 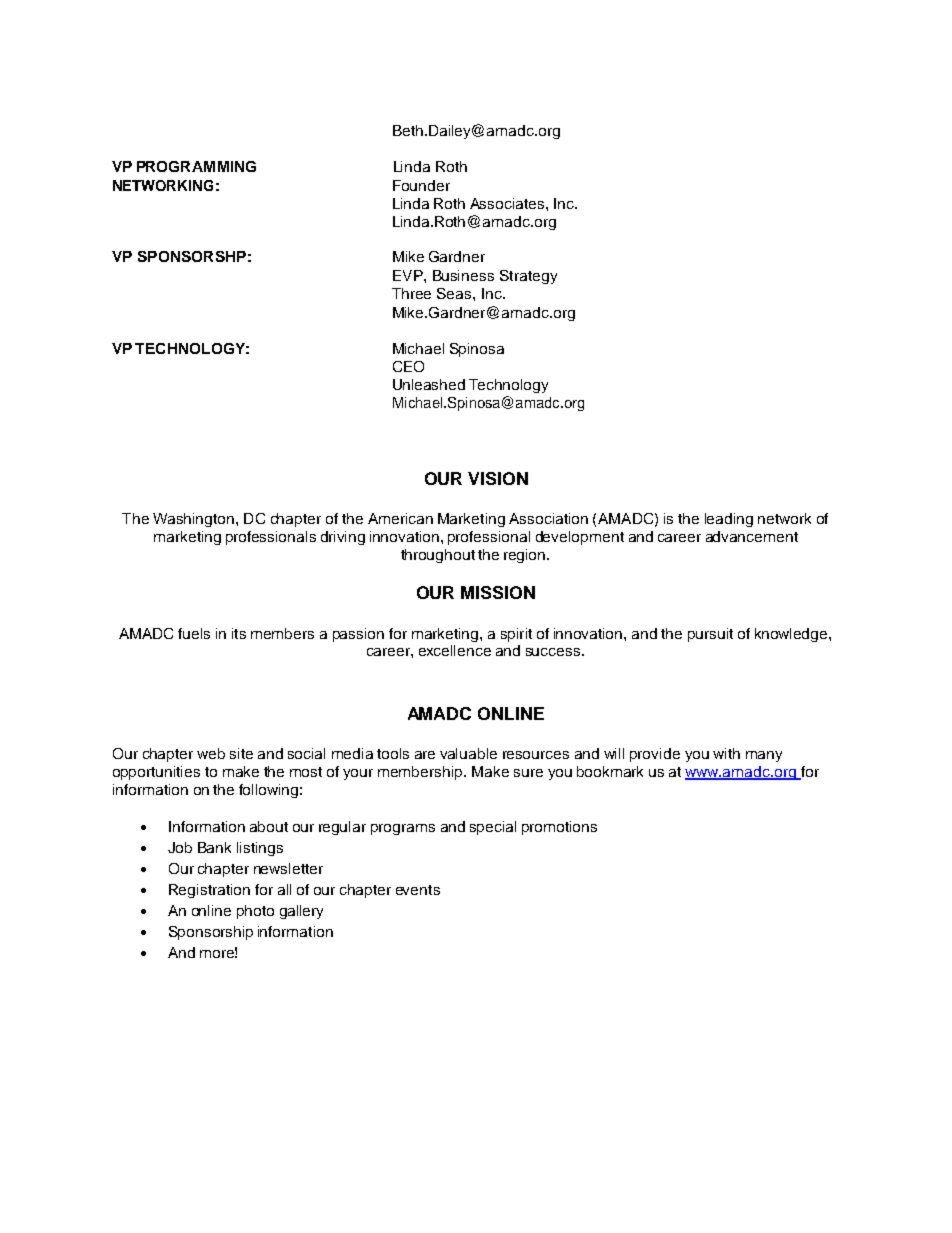 What do you see at coordinates (438, 556) in the image?
I see `throughout` at bounding box center [438, 556].
